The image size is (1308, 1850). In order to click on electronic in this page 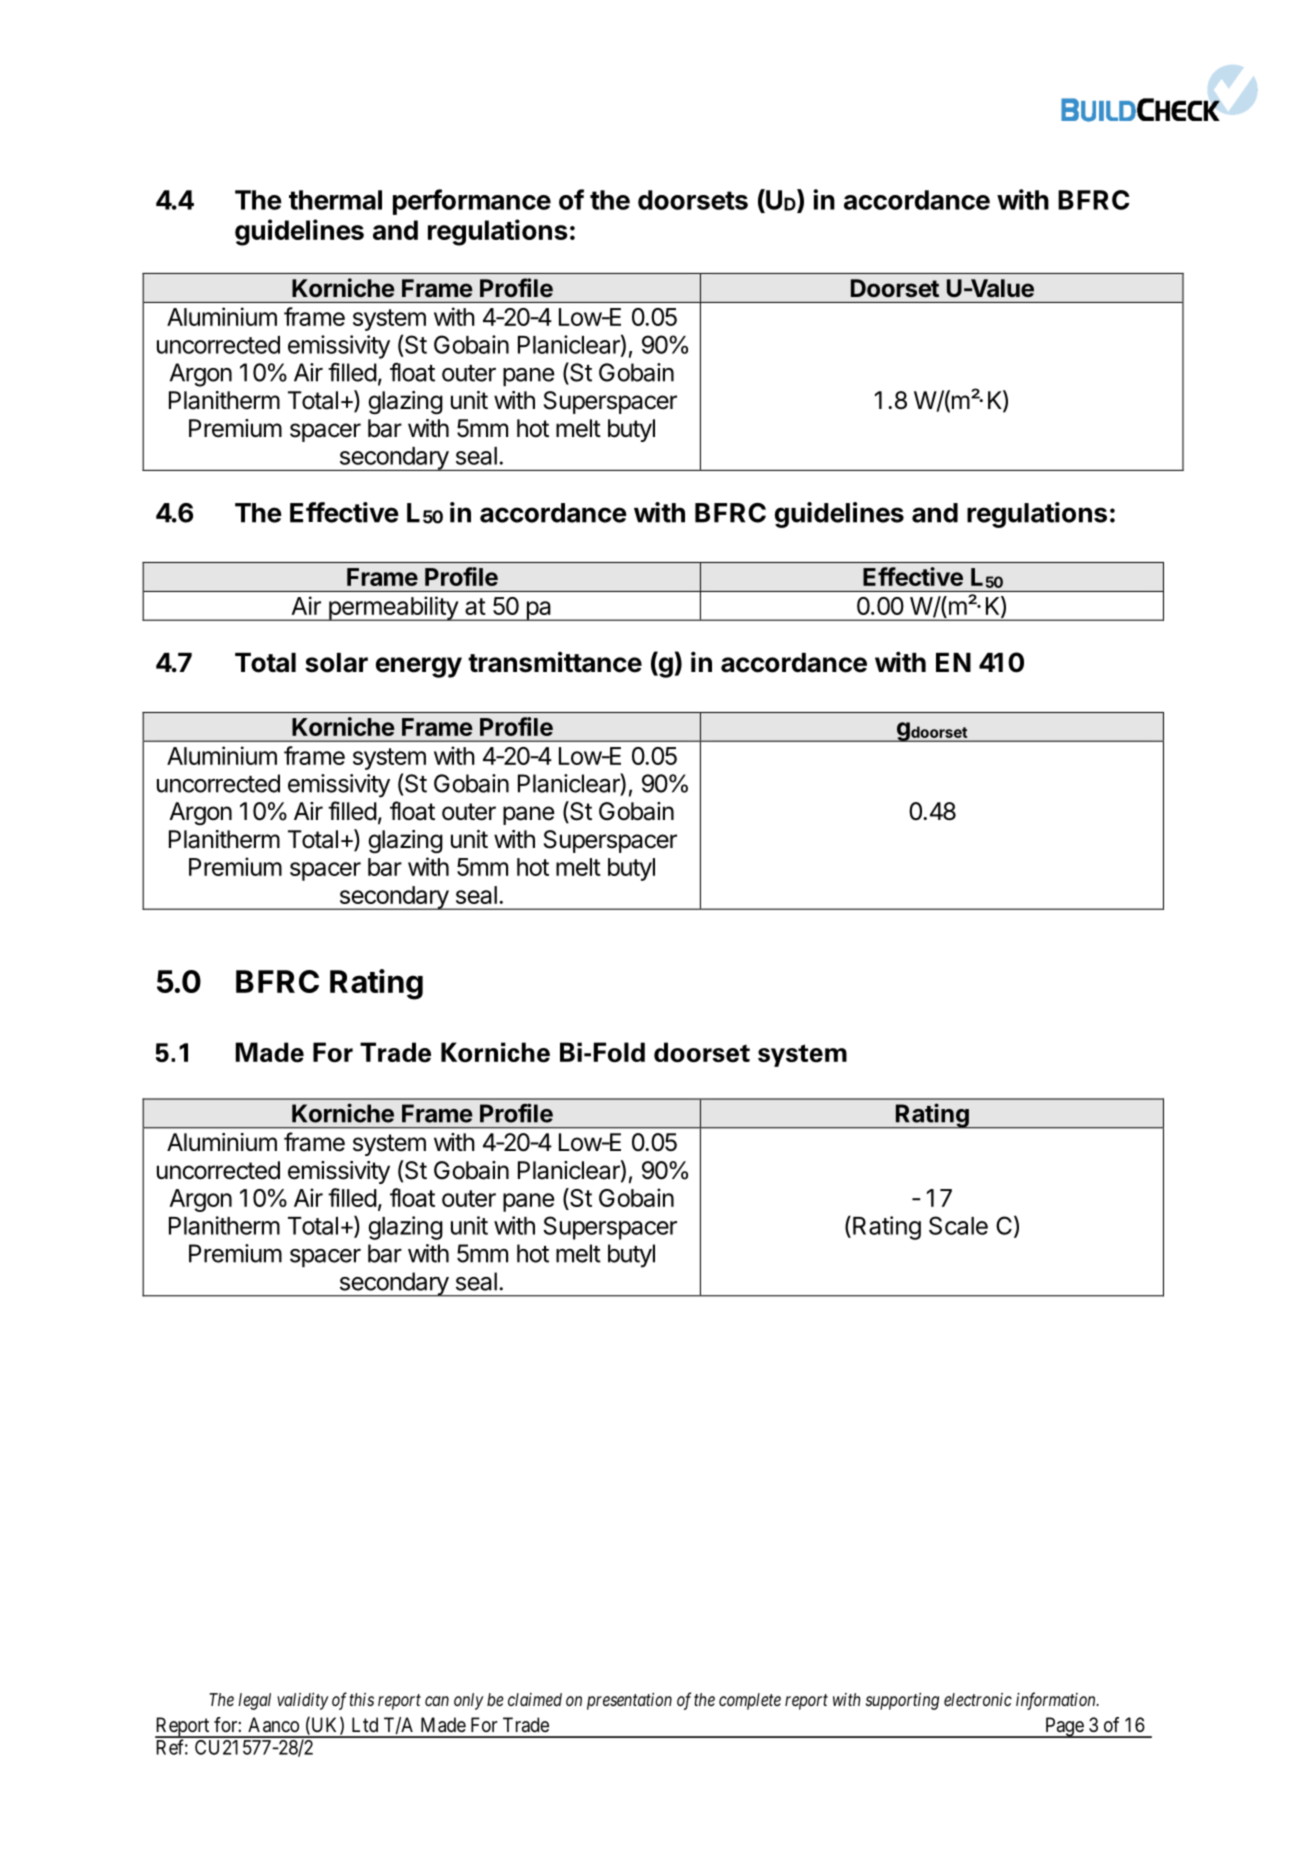, I will do `click(978, 1699)`.
